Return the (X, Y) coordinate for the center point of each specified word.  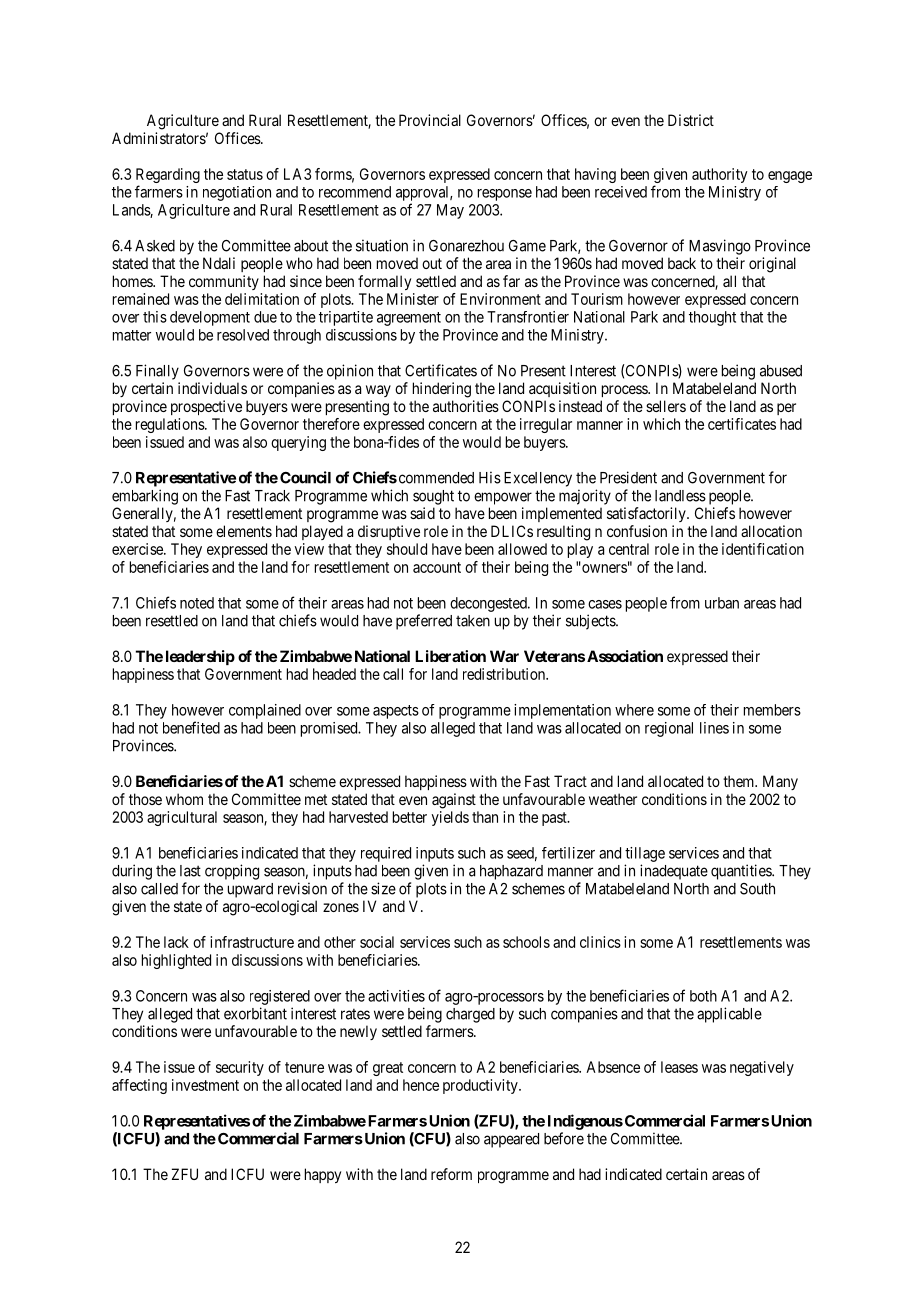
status (245, 174)
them (740, 781)
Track (272, 496)
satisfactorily (647, 514)
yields (450, 818)
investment (205, 1085)
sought (433, 497)
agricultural (182, 818)
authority (720, 175)
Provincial (430, 120)
